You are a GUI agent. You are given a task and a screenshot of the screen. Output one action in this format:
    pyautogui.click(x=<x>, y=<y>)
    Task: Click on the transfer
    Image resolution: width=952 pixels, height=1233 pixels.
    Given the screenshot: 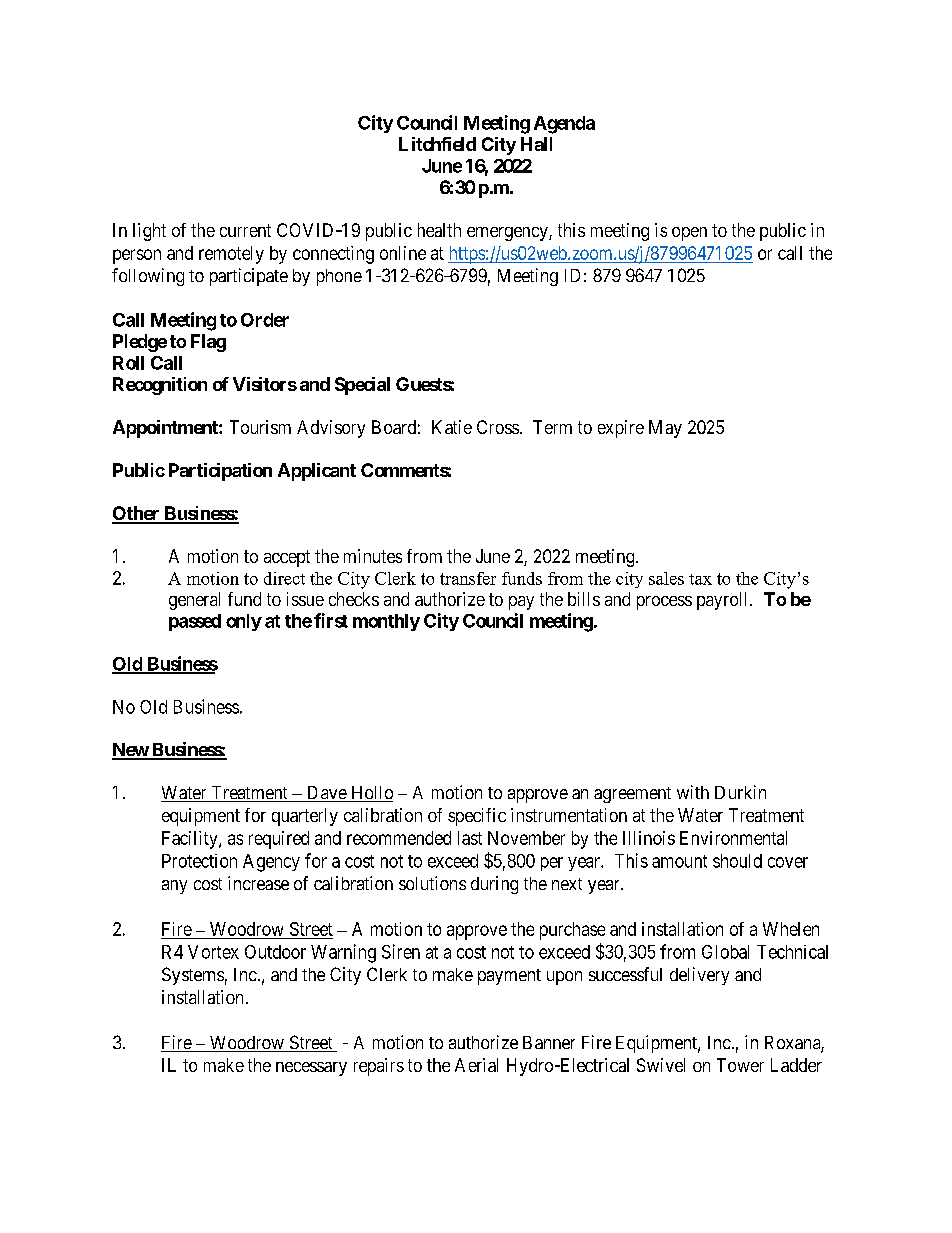 What is the action you would take?
    pyautogui.click(x=468, y=578)
